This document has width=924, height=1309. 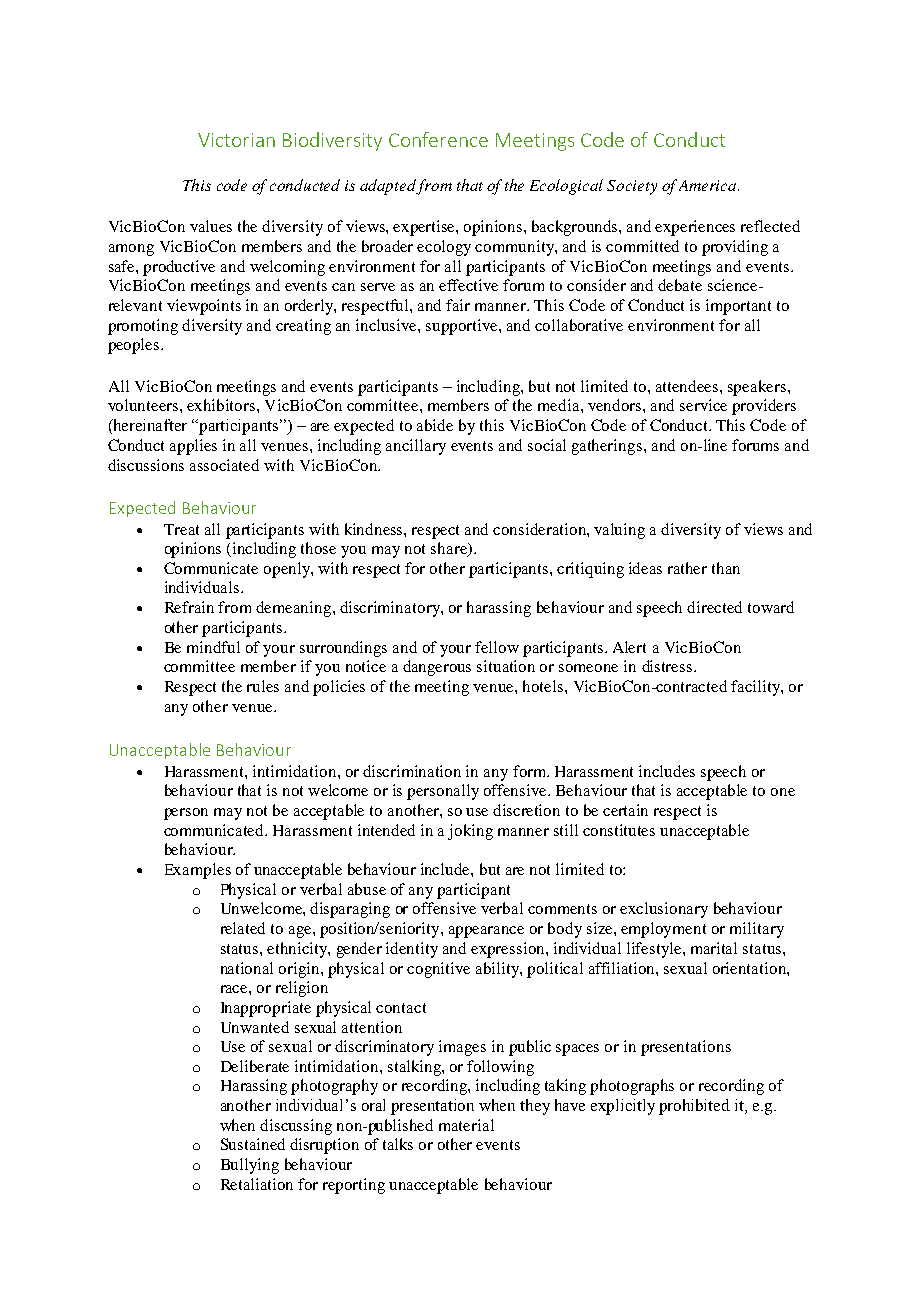 I want to click on material, so click(x=466, y=1125).
